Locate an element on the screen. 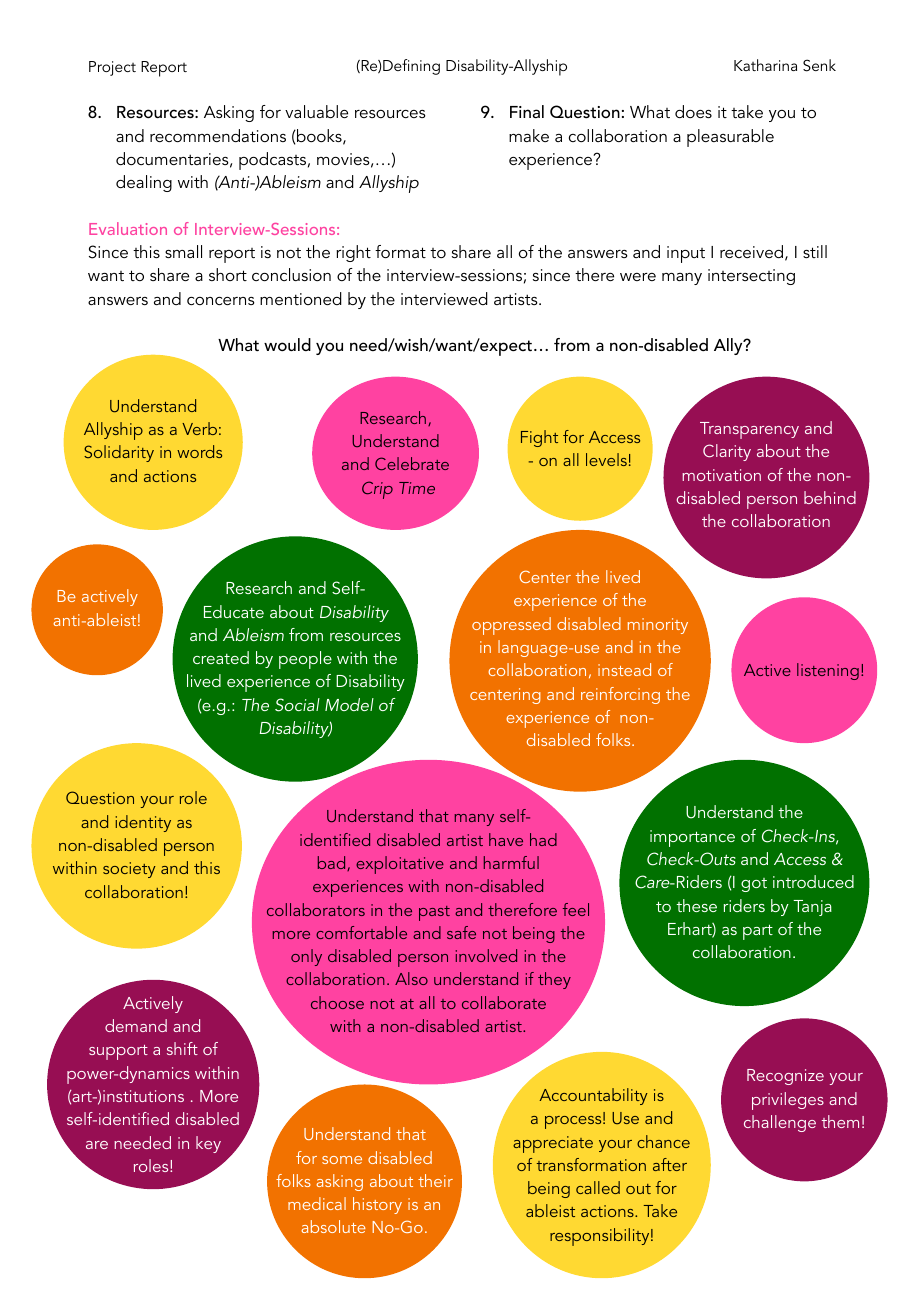 This screenshot has width=924, height=1308. Celebrate is located at coordinates (412, 463).
